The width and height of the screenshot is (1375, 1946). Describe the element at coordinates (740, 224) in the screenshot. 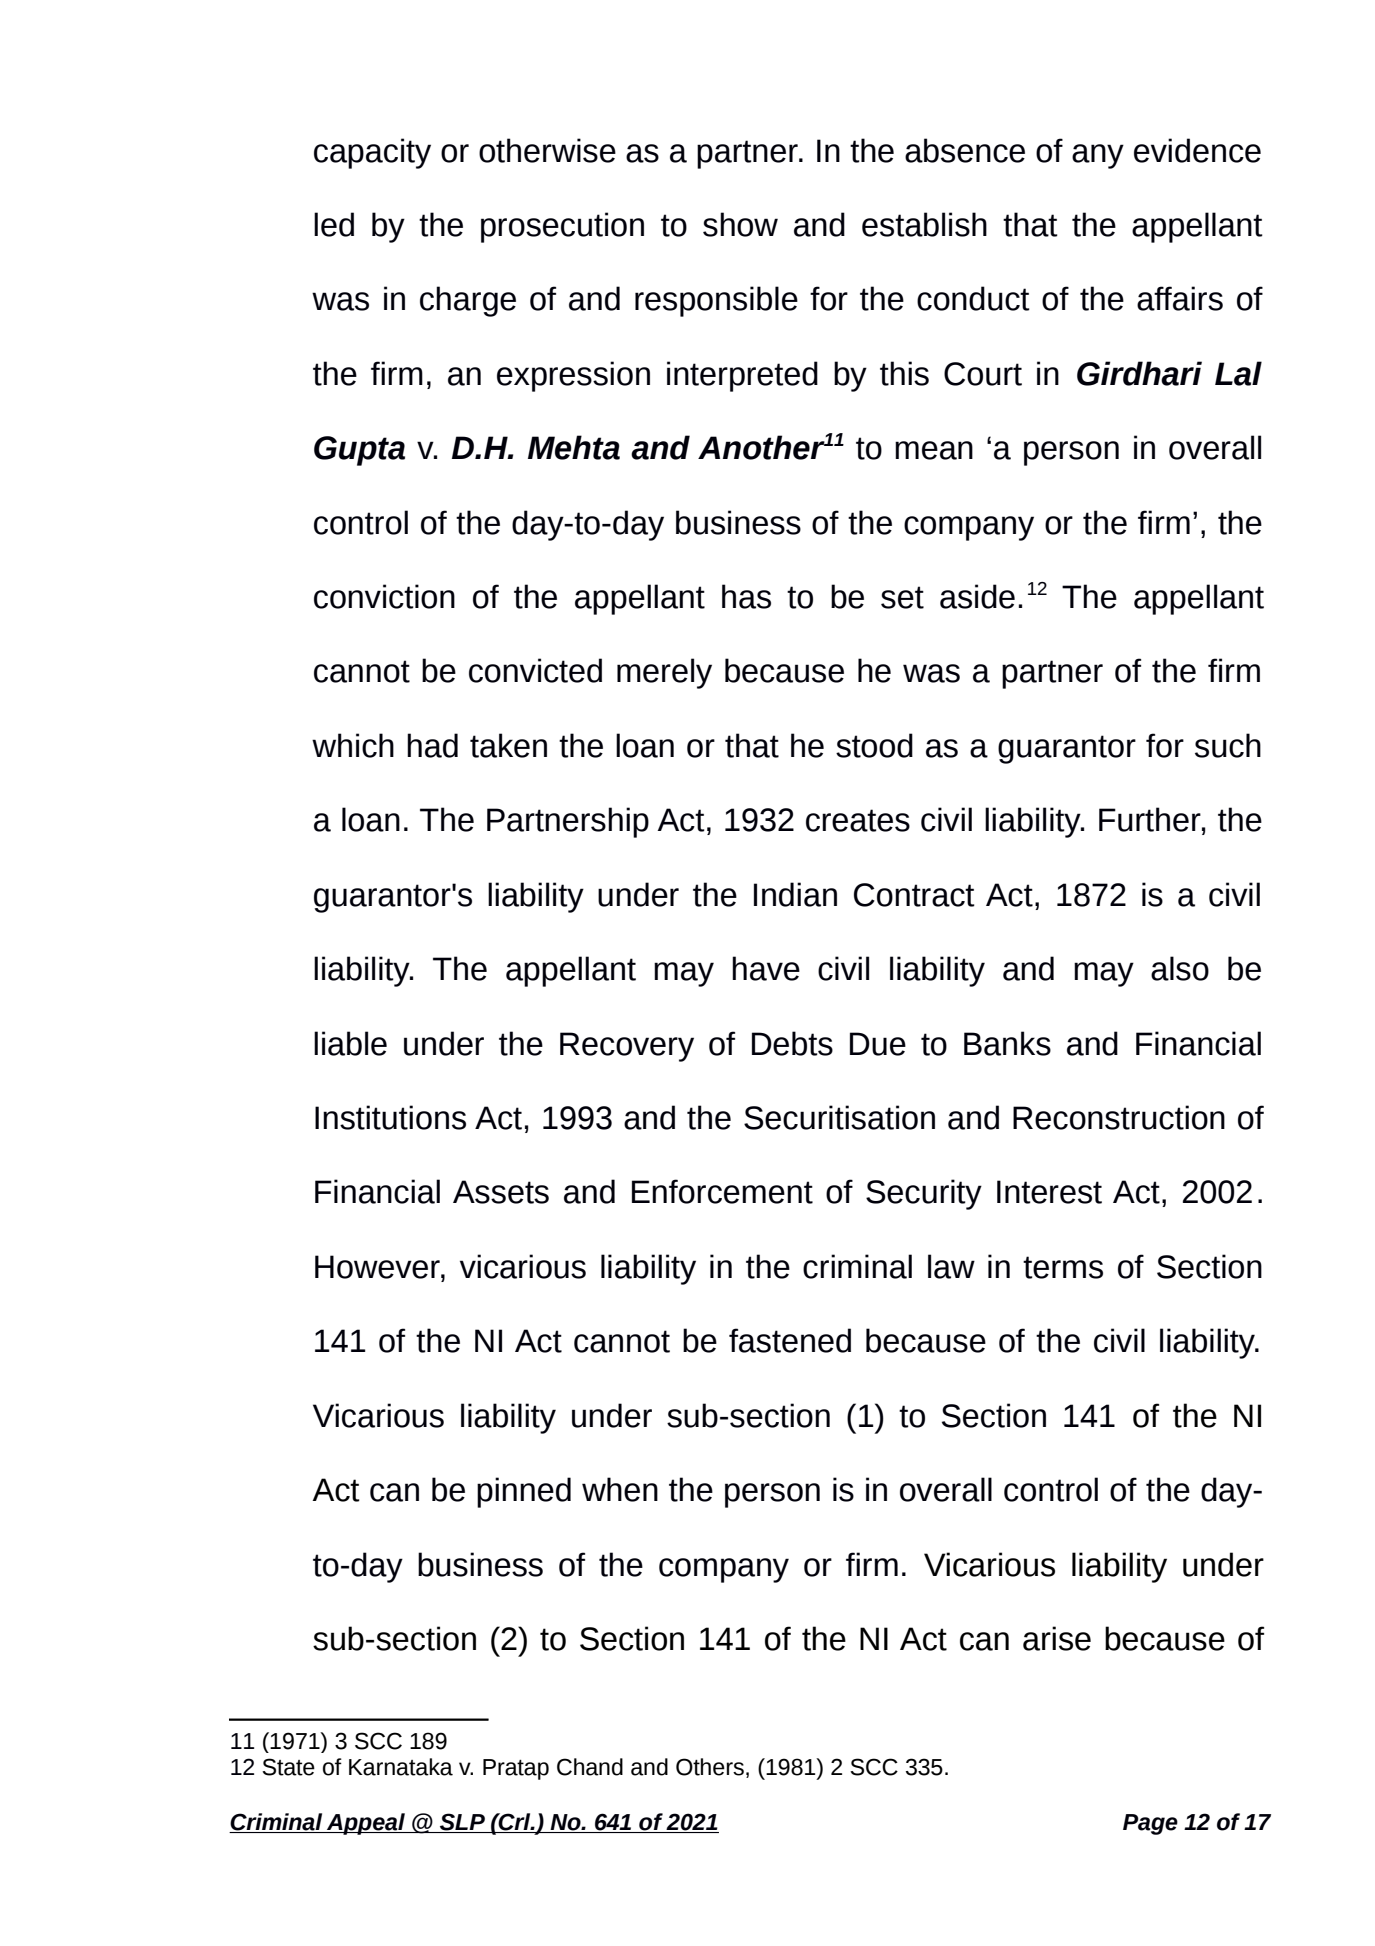

I see `show` at that location.
